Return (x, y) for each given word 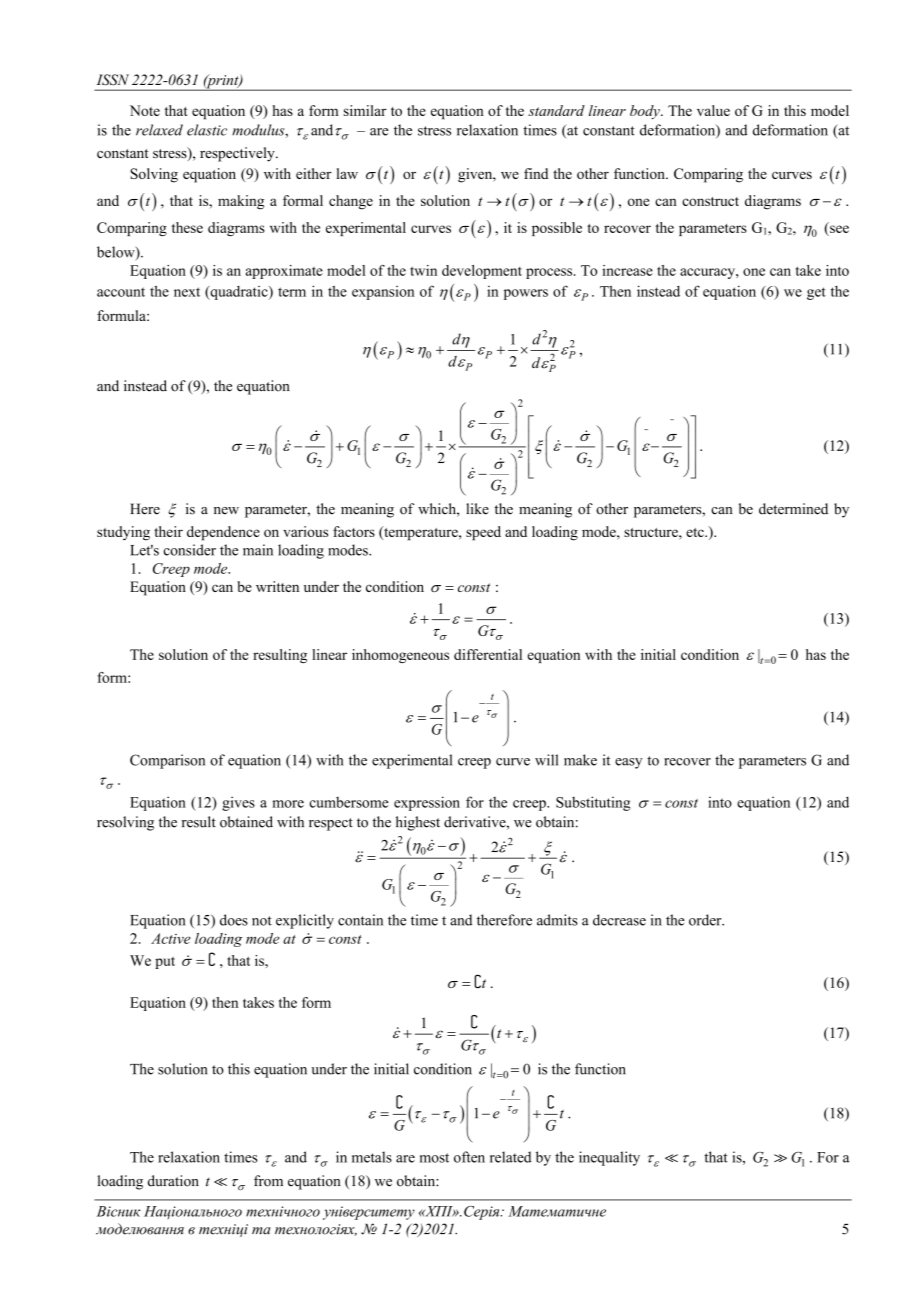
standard (556, 110)
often (469, 1157)
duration (173, 1181)
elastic (207, 130)
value (713, 110)
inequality (609, 1158)
